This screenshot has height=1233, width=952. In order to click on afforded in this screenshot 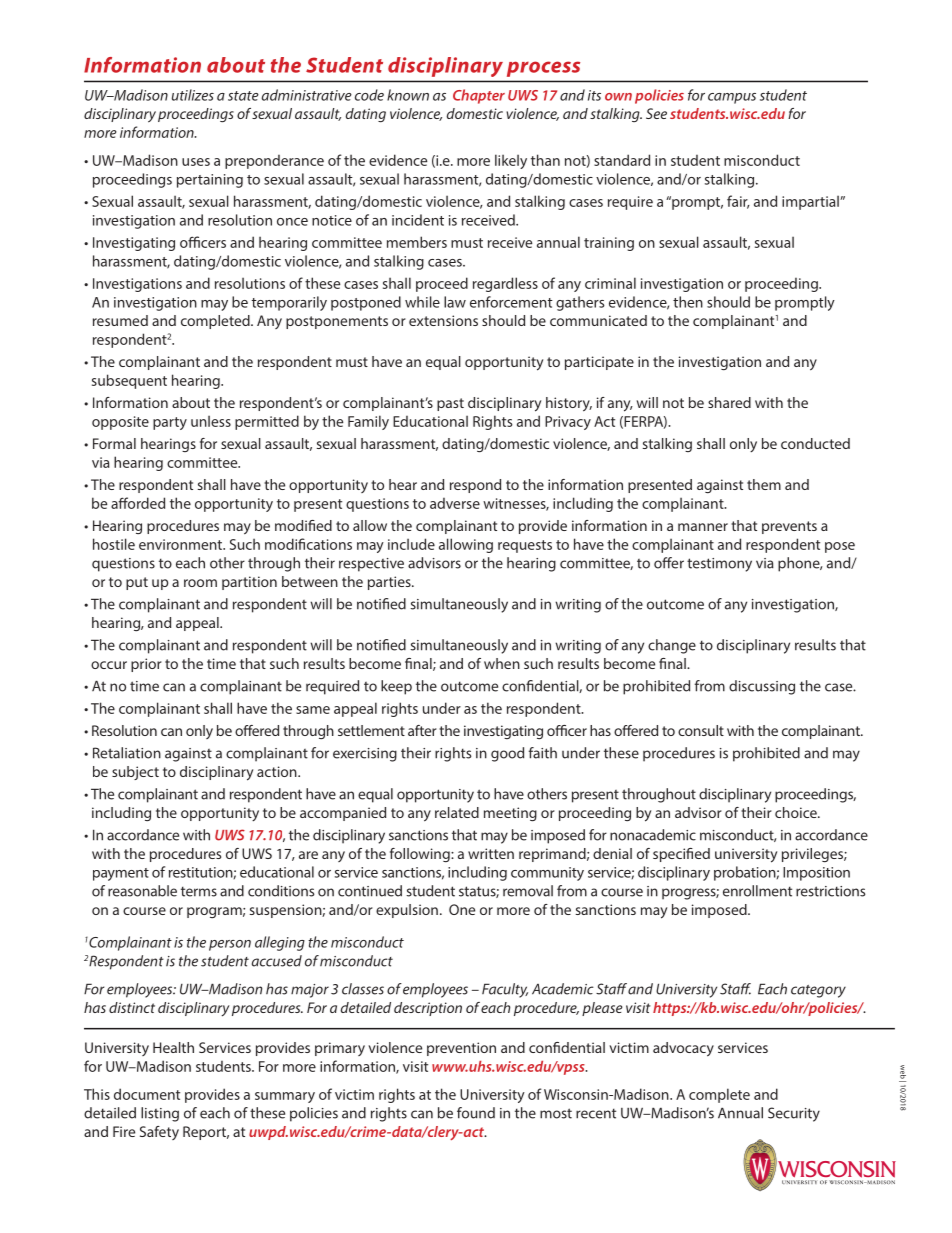, I will do `click(138, 503)`.
